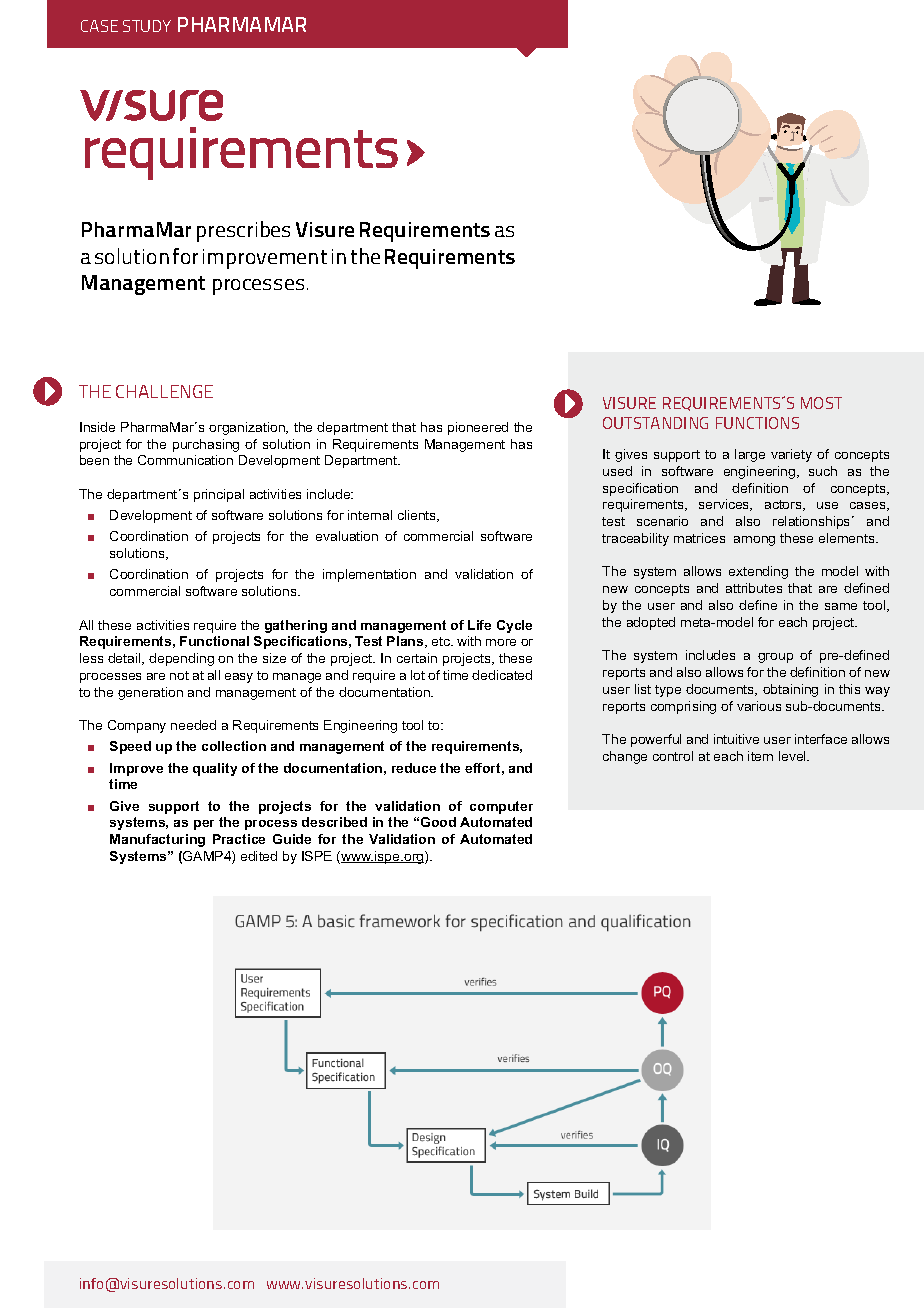 This image has width=924, height=1308. What do you see at coordinates (784, 505) in the image?
I see `actors` at bounding box center [784, 505].
